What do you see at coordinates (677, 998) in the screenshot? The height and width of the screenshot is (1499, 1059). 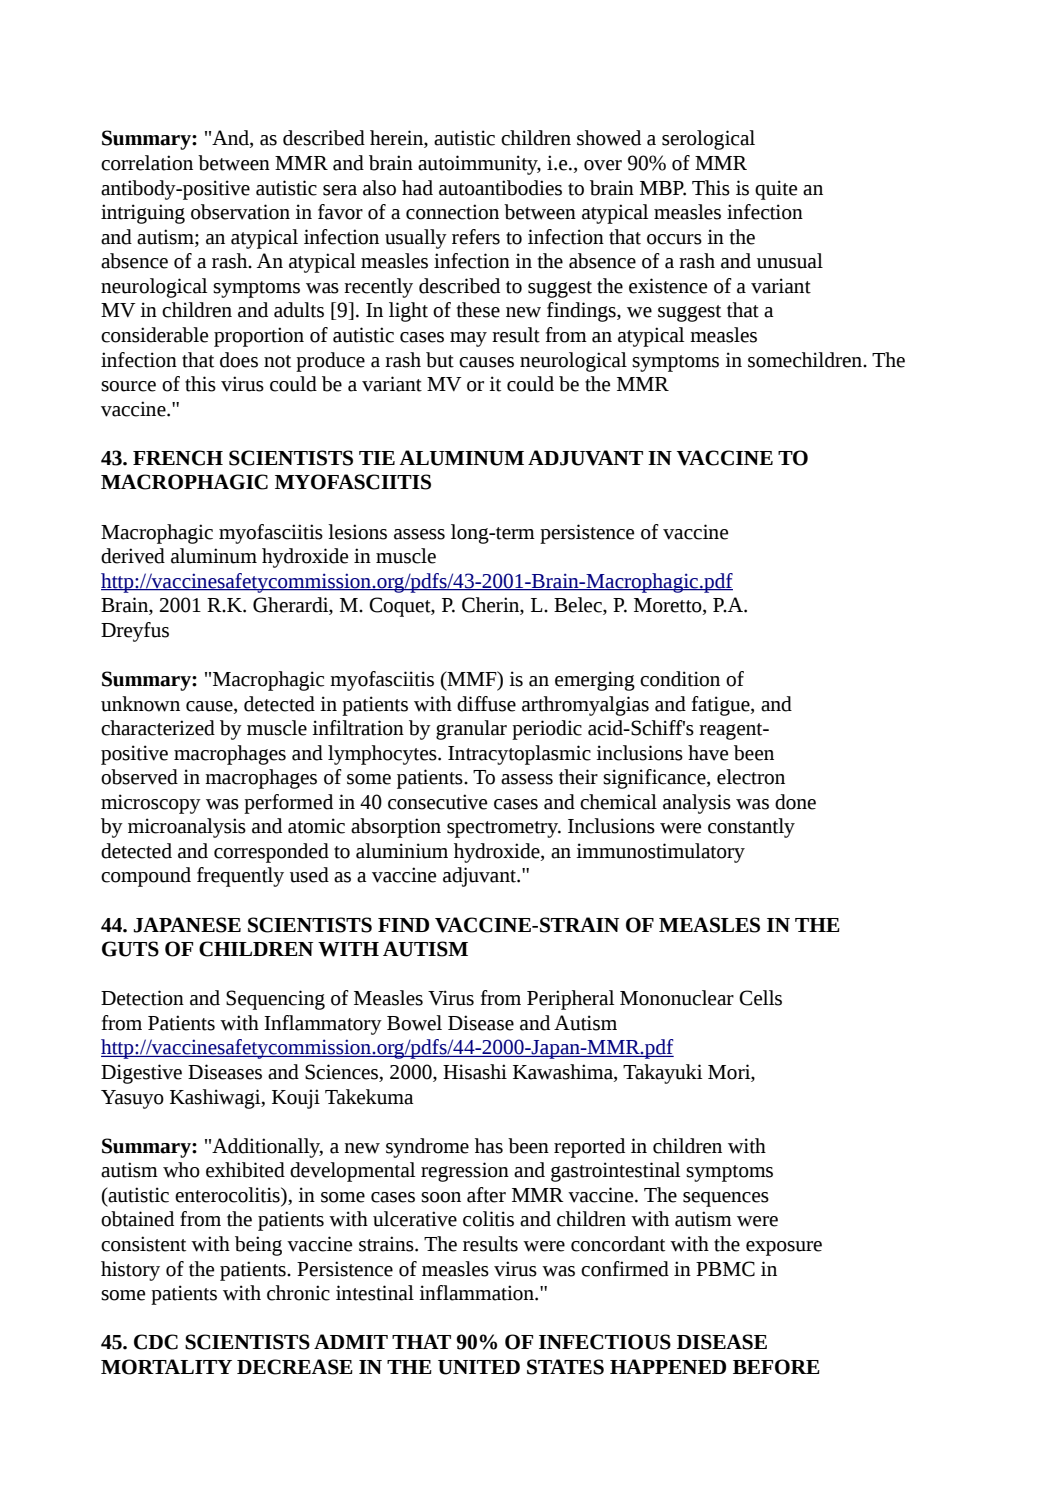 I see `Mononuclear` at bounding box center [677, 998].
